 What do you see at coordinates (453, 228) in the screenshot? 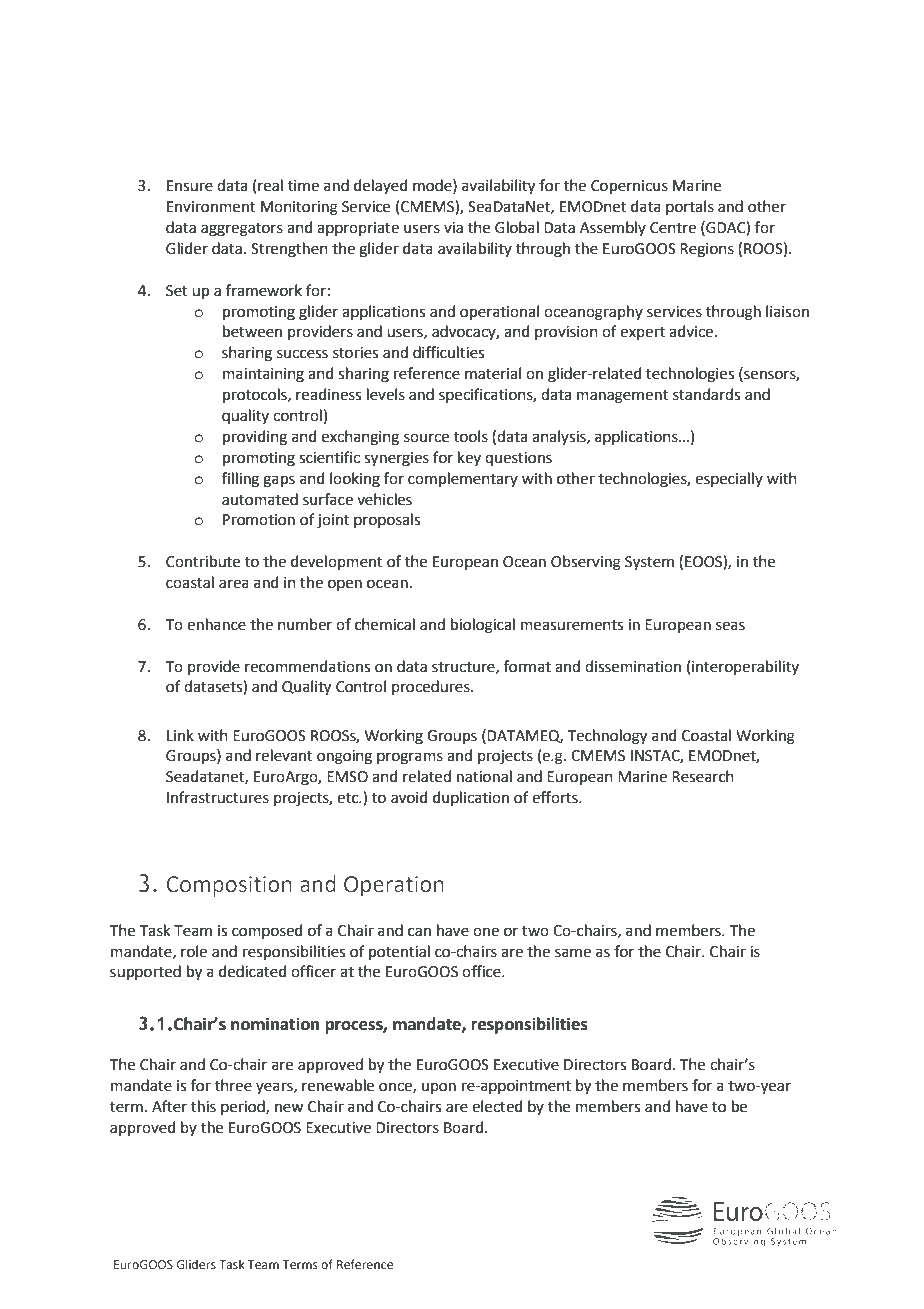
I see `via` at bounding box center [453, 228].
